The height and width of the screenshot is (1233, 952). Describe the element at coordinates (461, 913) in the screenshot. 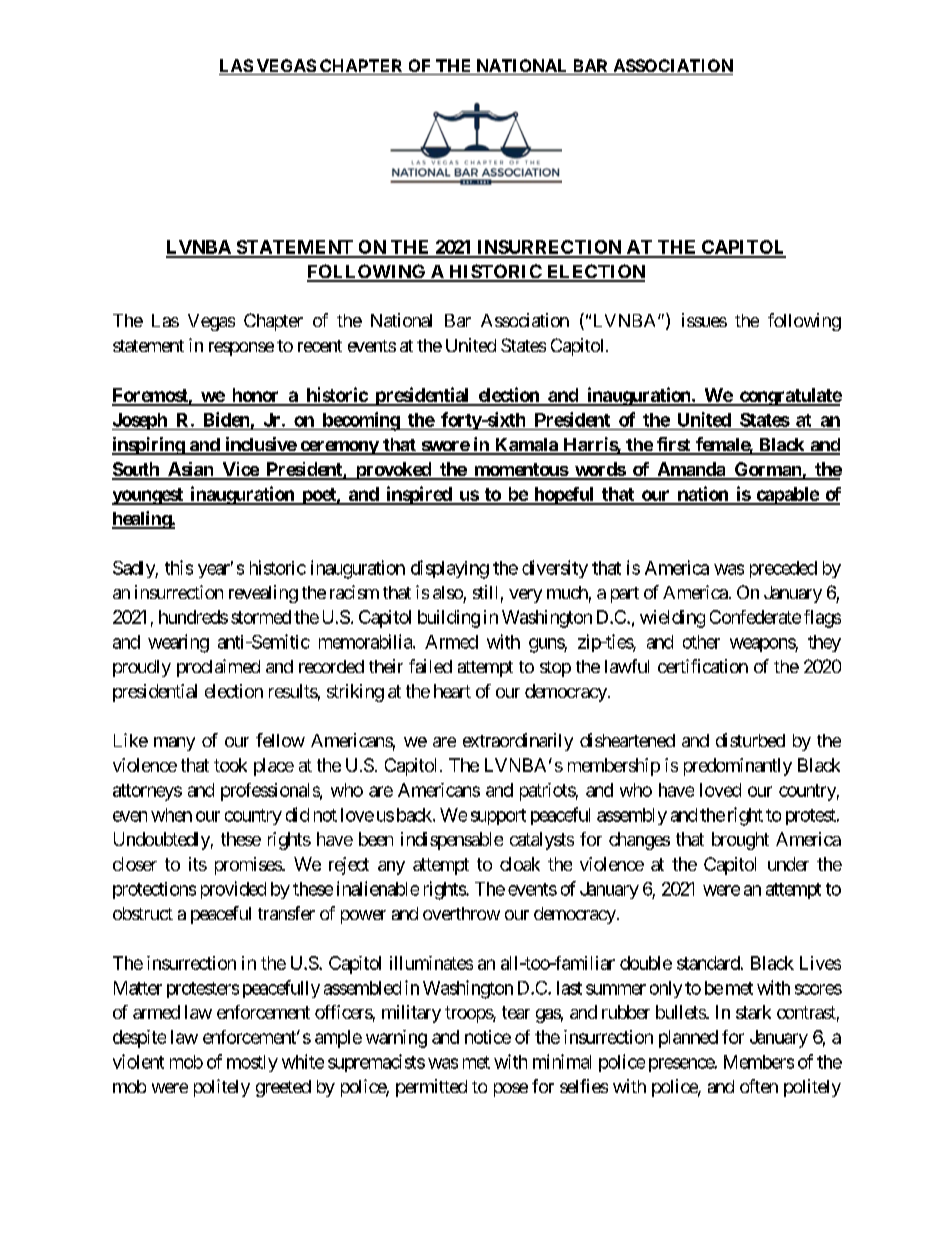

I see `overthrow` at that location.
